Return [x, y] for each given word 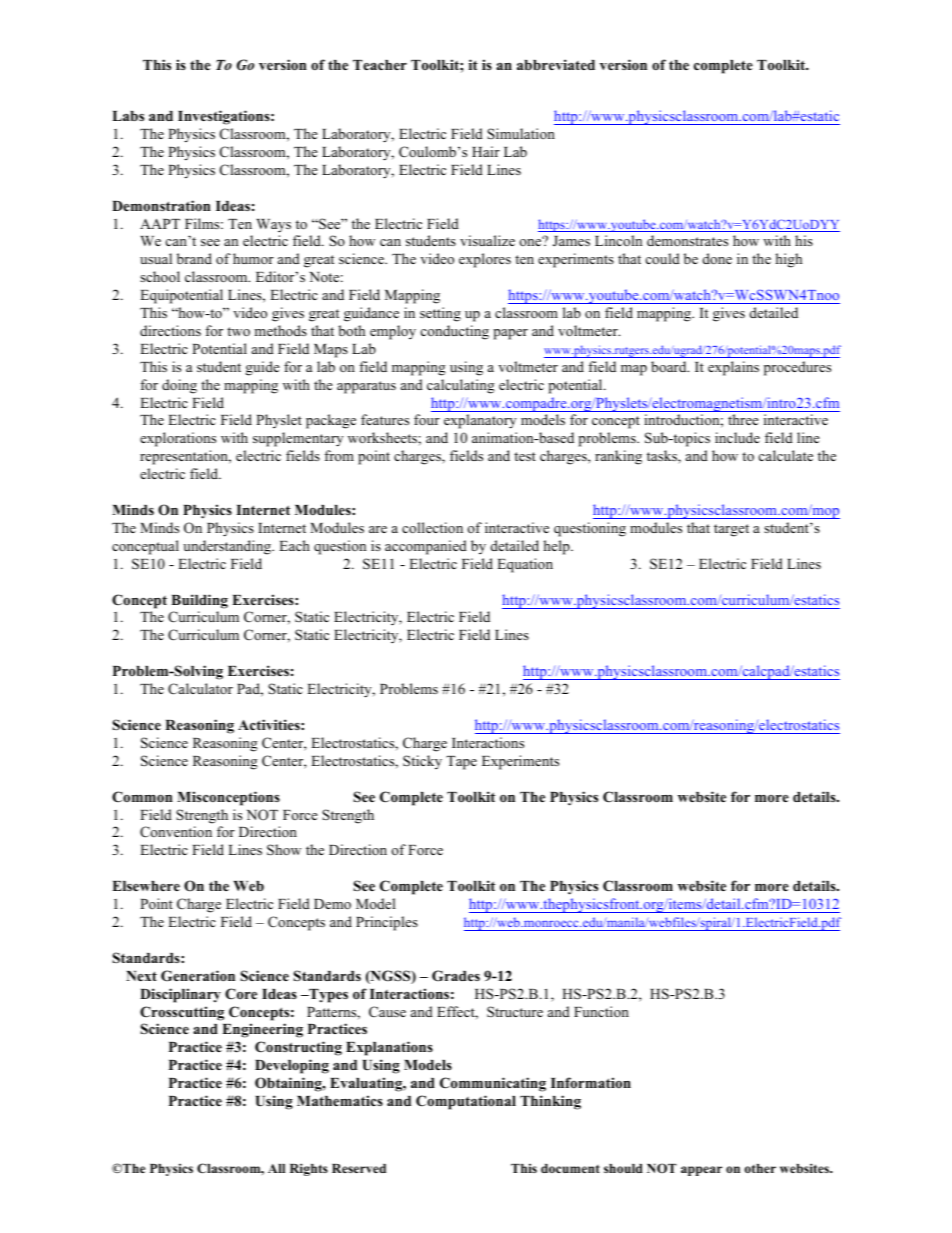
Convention [176, 832]
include [737, 437]
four [427, 419]
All [276, 1168]
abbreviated [556, 64]
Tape [461, 763]
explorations [178, 439]
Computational [466, 1102]
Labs [128, 116]
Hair [486, 151]
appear [701, 1171]
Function [601, 1011]
